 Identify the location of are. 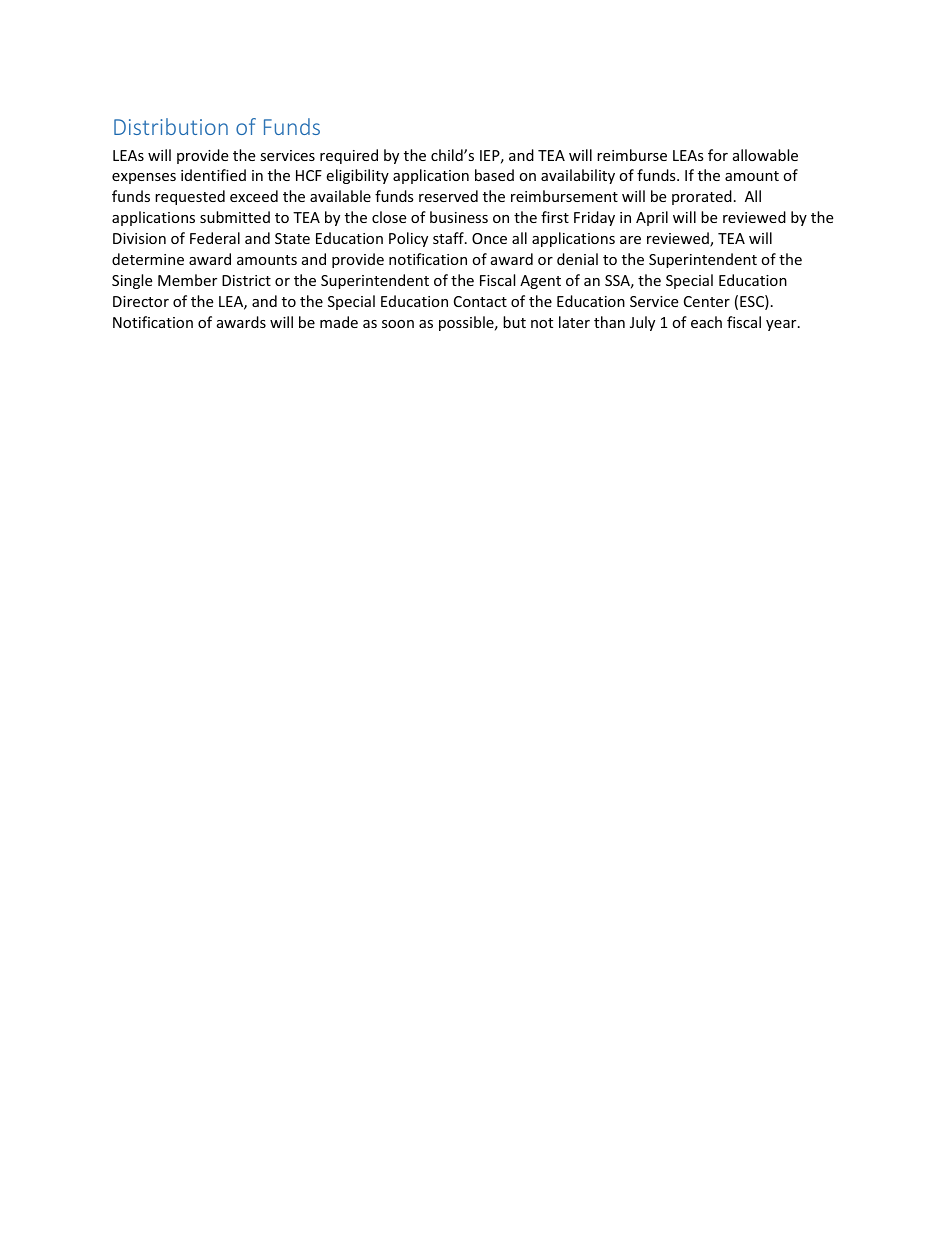
(630, 240).
